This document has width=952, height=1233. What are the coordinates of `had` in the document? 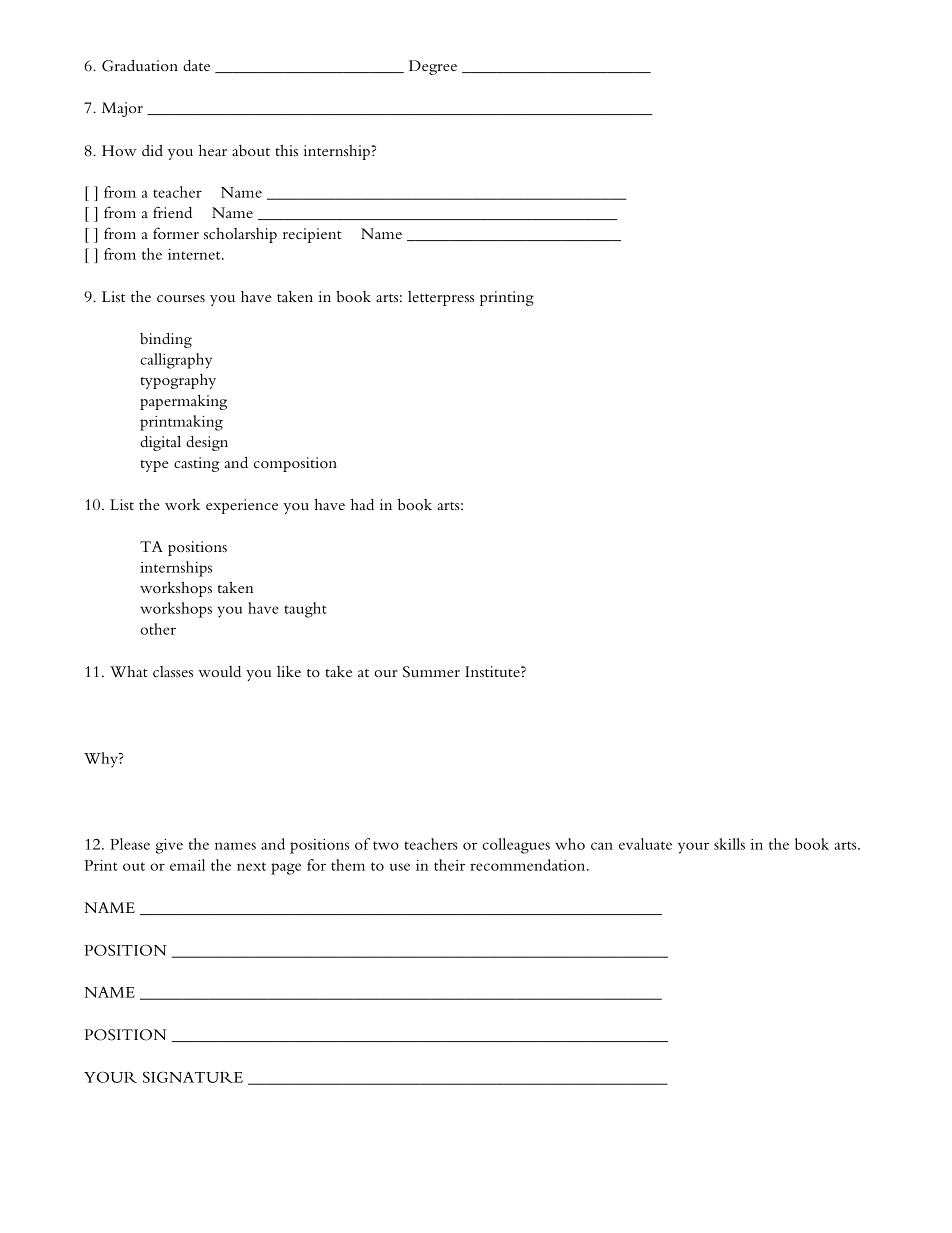 It's located at (362, 504).
